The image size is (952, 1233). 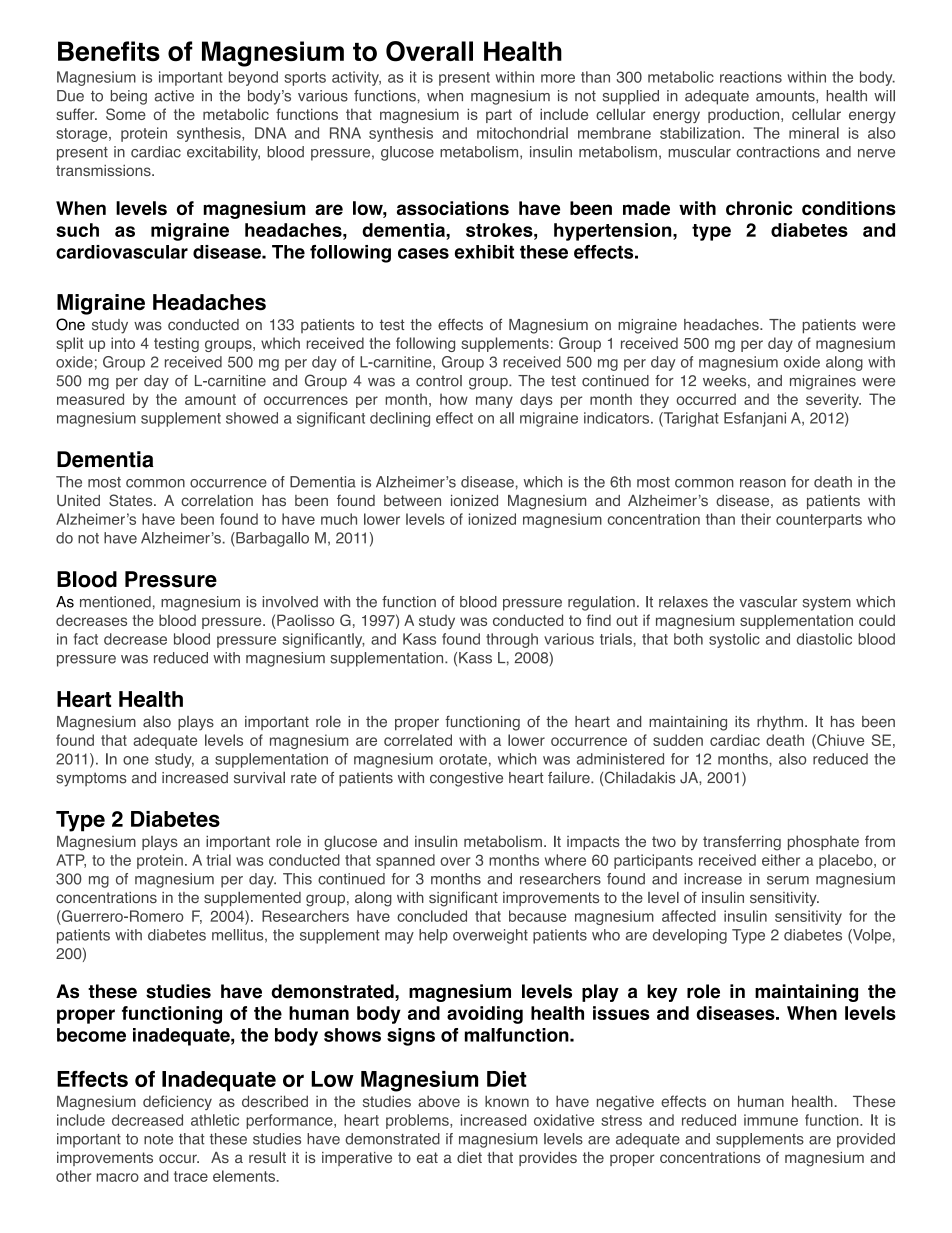 I want to click on reason, so click(x=763, y=483).
